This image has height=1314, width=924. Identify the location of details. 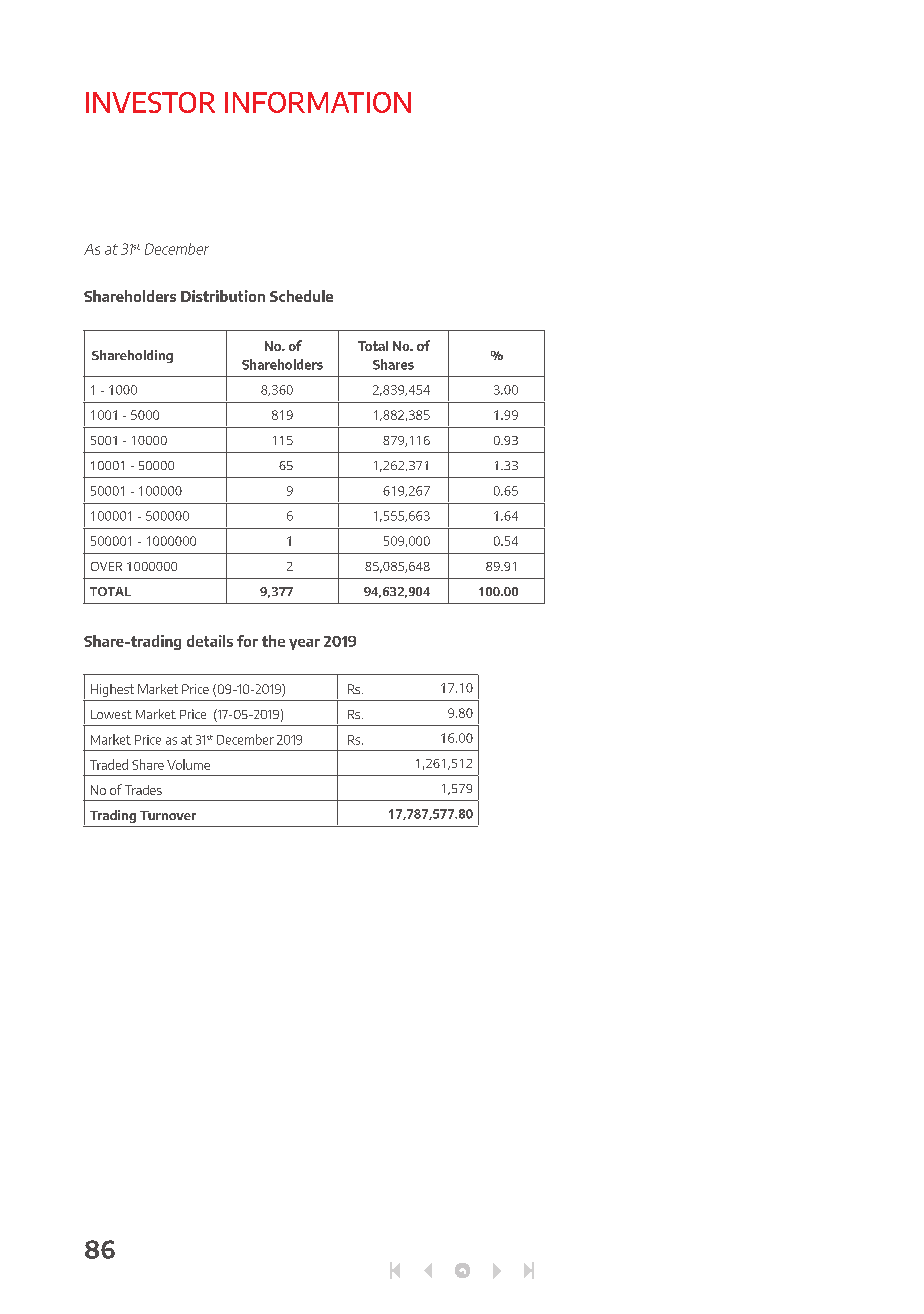
(210, 641).
